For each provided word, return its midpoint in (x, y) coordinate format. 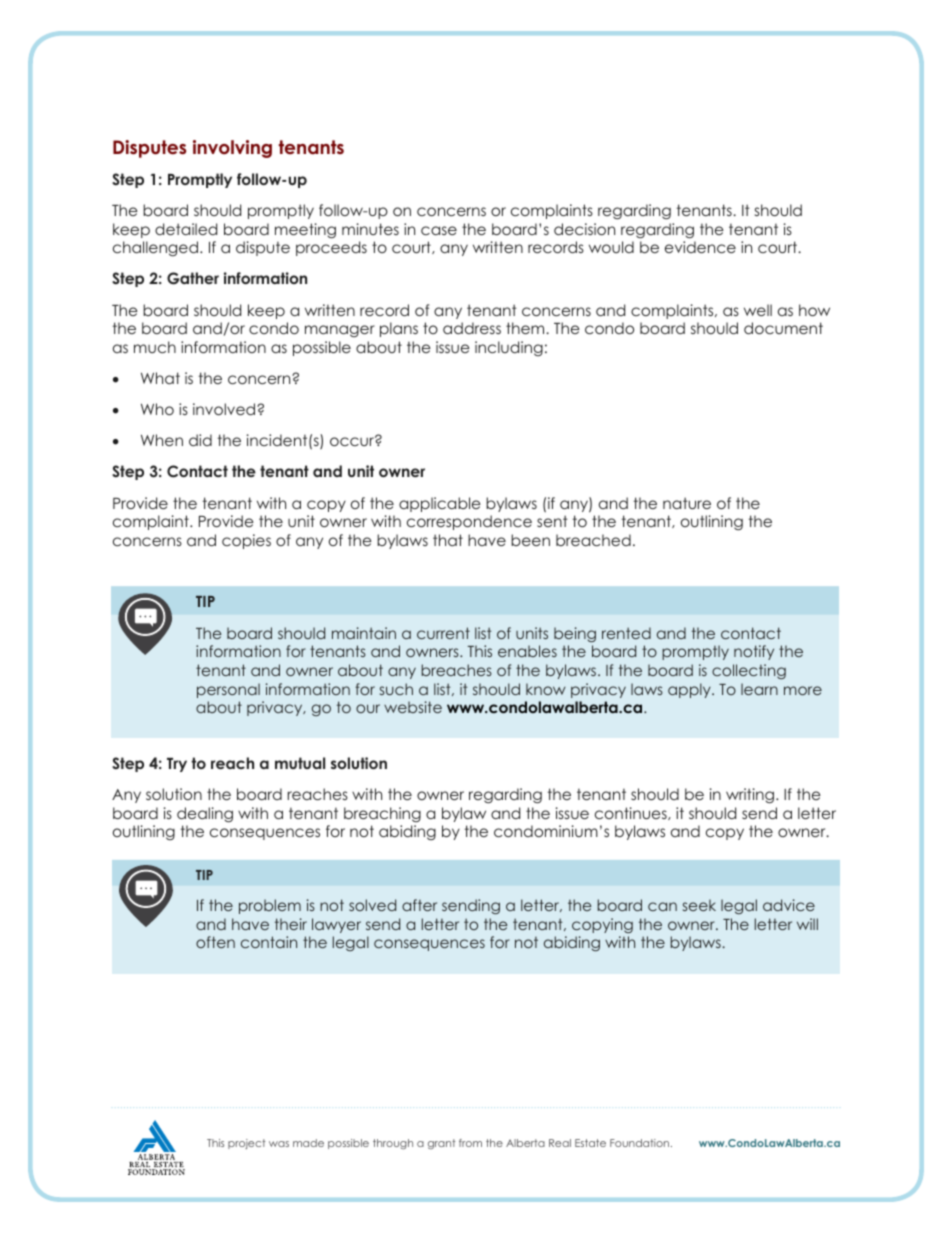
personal (228, 690)
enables (527, 651)
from (470, 1143)
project (247, 1144)
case (439, 230)
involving (232, 149)
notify (754, 652)
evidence (700, 247)
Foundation (641, 1143)
